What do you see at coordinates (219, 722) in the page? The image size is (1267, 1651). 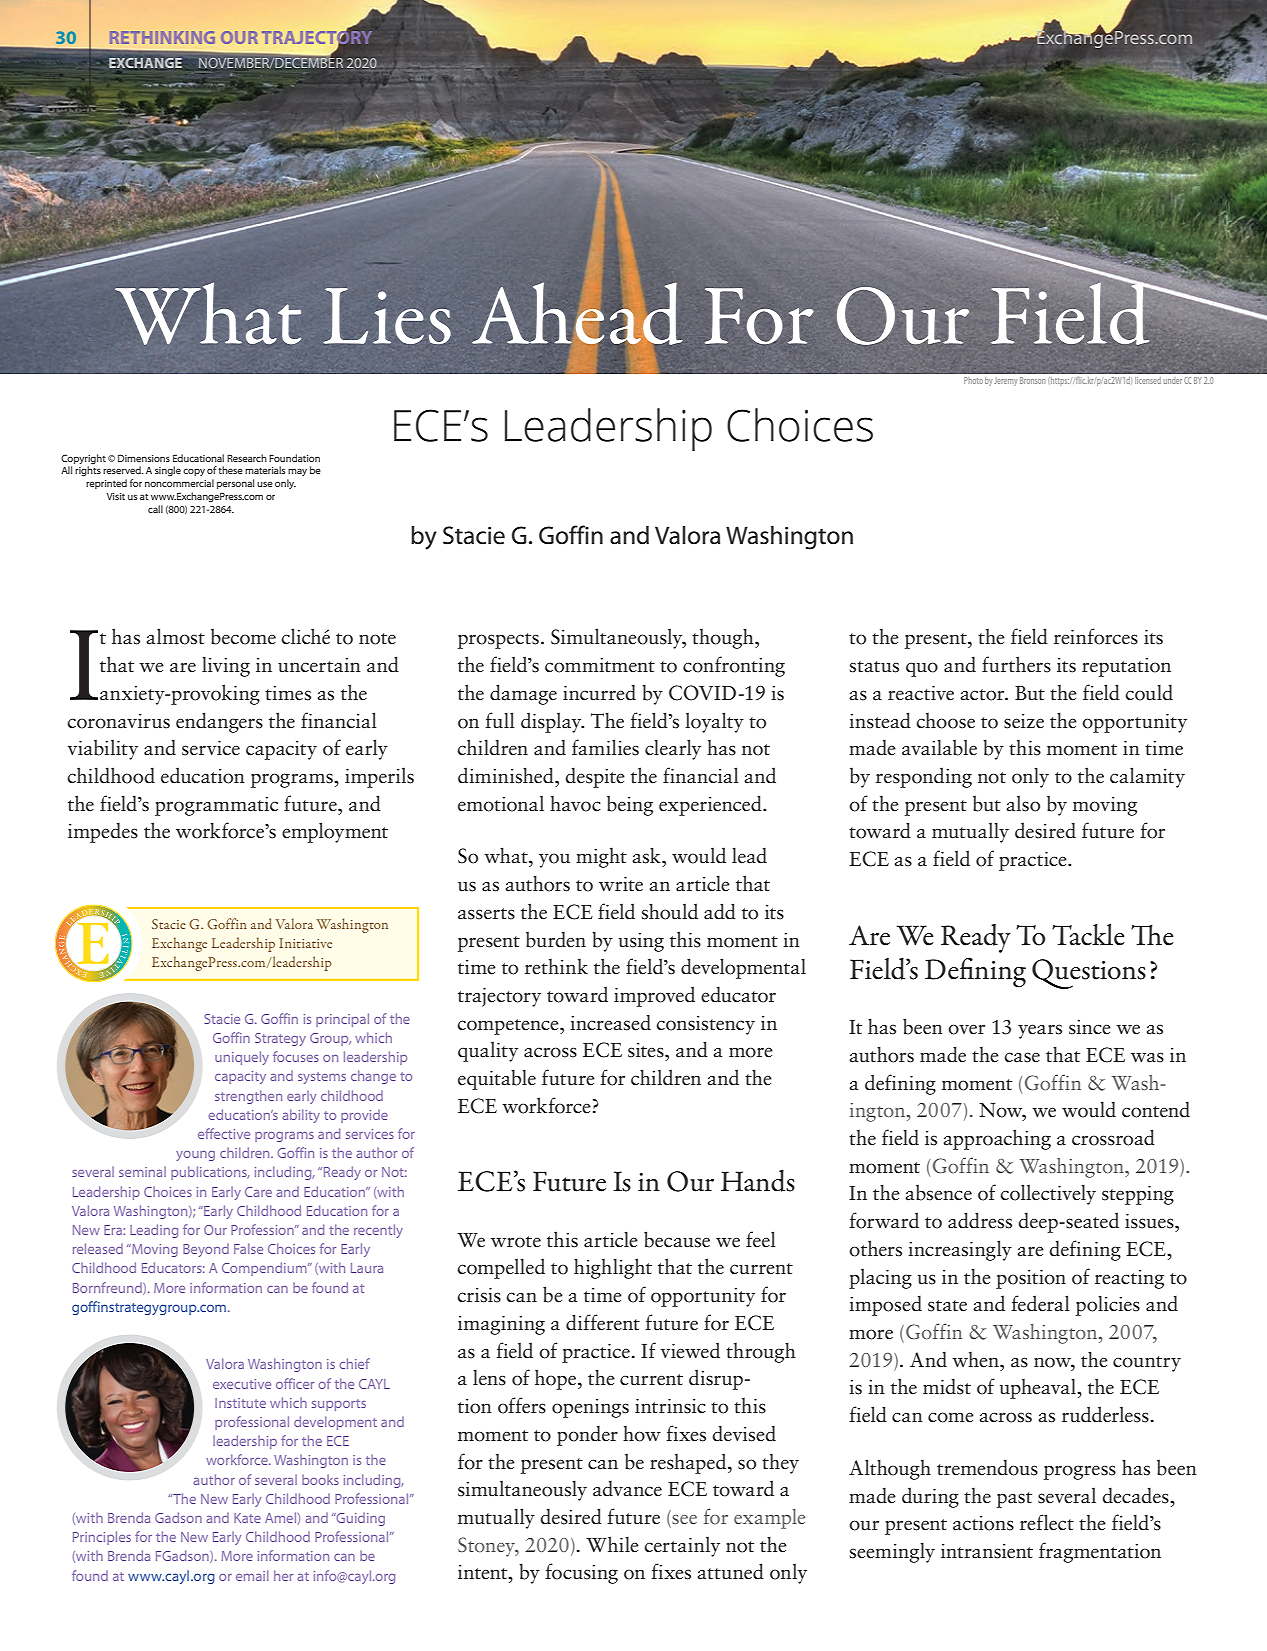 I see `endangers` at bounding box center [219, 722].
